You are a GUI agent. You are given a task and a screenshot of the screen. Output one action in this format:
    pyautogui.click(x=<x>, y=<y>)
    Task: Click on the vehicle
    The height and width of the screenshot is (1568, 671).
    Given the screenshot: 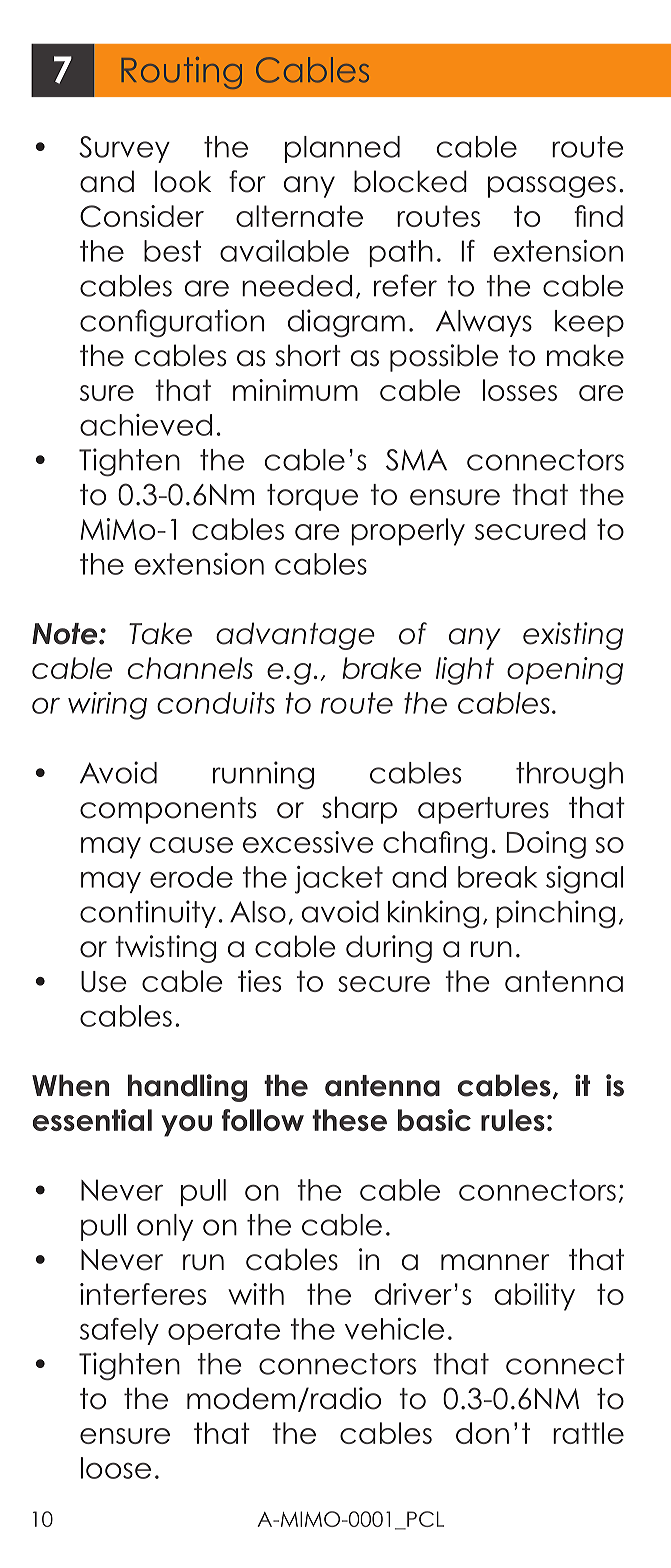 What is the action you would take?
    pyautogui.click(x=394, y=1329)
